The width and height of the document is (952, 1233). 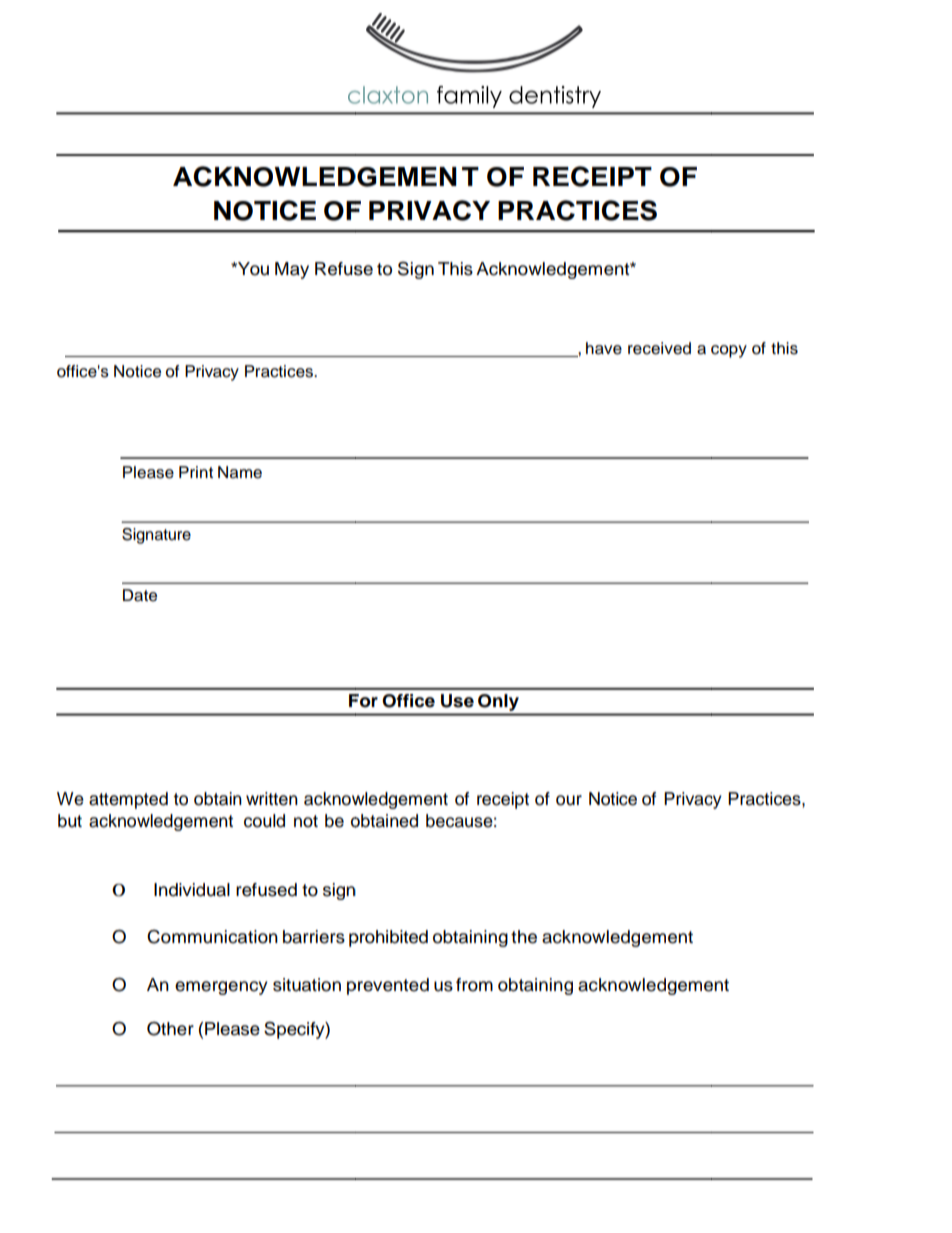 I want to click on from, so click(x=474, y=985).
